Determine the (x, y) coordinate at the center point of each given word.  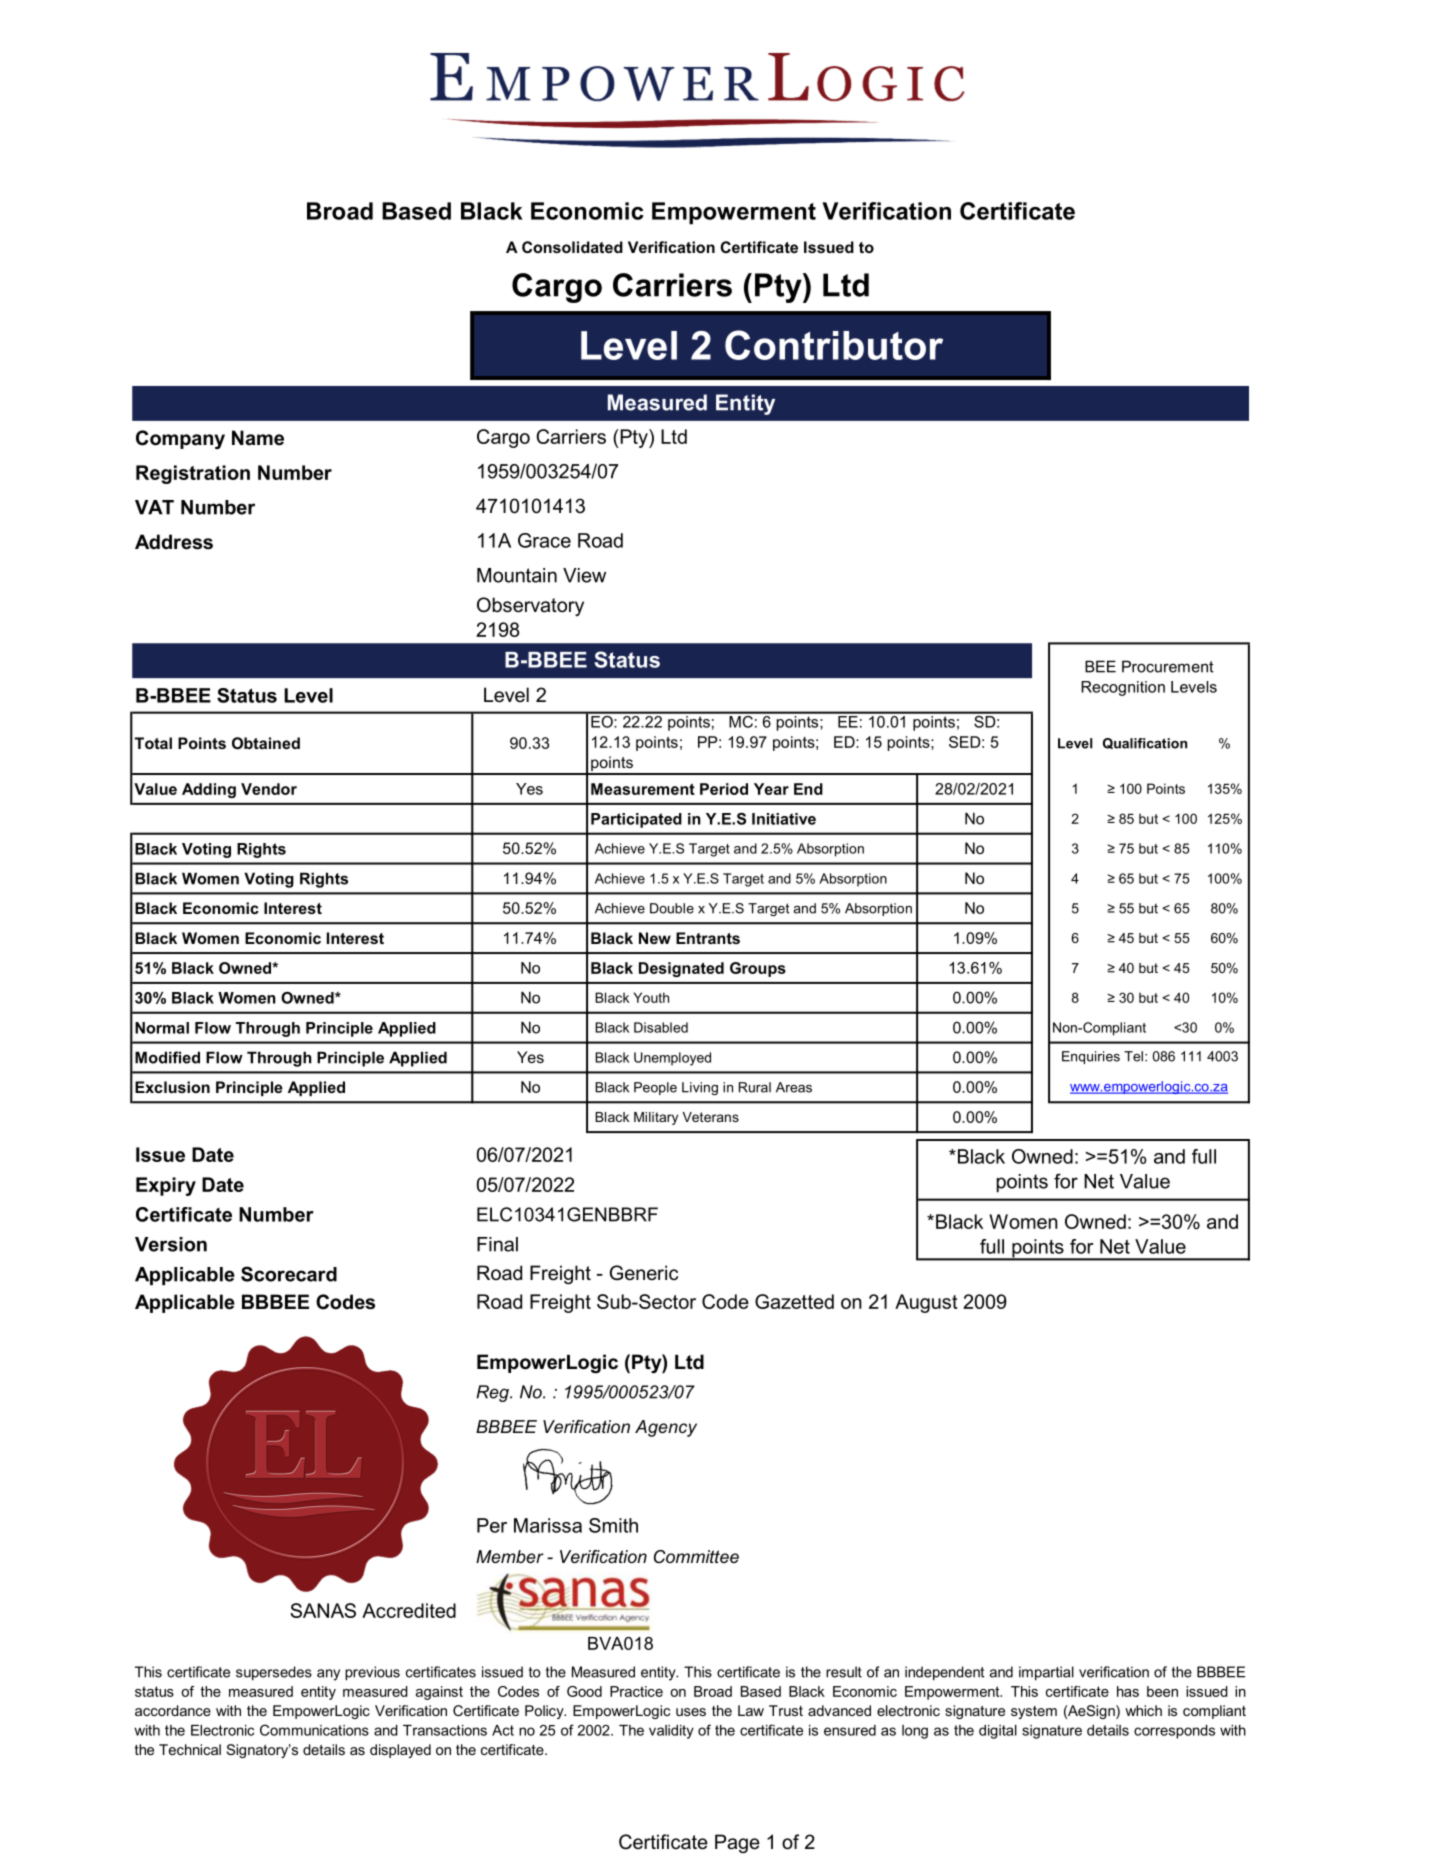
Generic (644, 1273)
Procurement (1168, 666)
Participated (636, 820)
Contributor (834, 345)
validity (671, 1732)
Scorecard (289, 1274)
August (926, 1303)
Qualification (1145, 743)
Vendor (269, 789)
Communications (314, 1730)
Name (258, 438)
